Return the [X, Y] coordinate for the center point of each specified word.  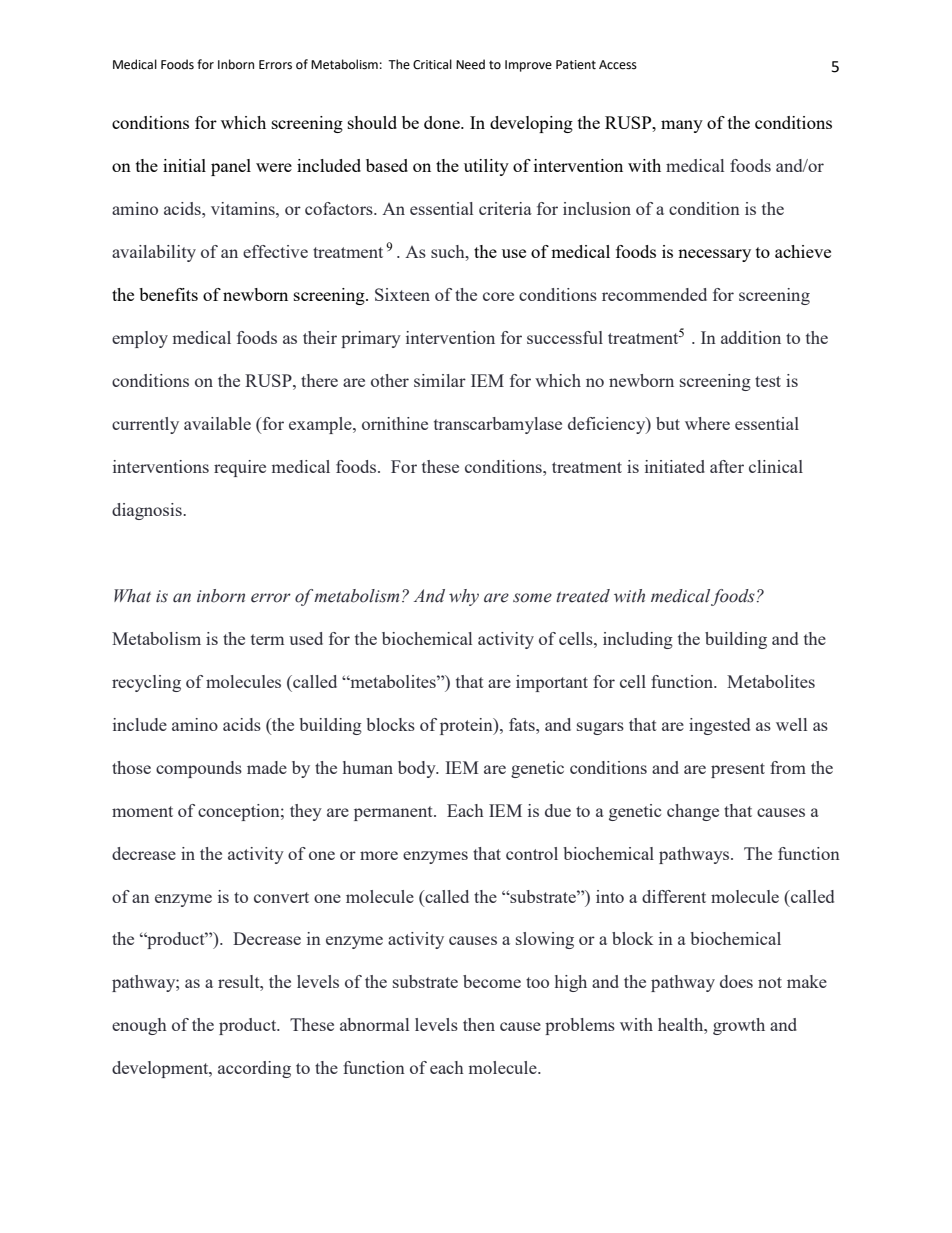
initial [184, 165]
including [638, 640]
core [498, 296]
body [418, 769]
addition [751, 337]
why [464, 597]
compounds [199, 769]
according [254, 1069]
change [693, 812]
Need [470, 64]
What [132, 596]
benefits [168, 294]
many [682, 126]
